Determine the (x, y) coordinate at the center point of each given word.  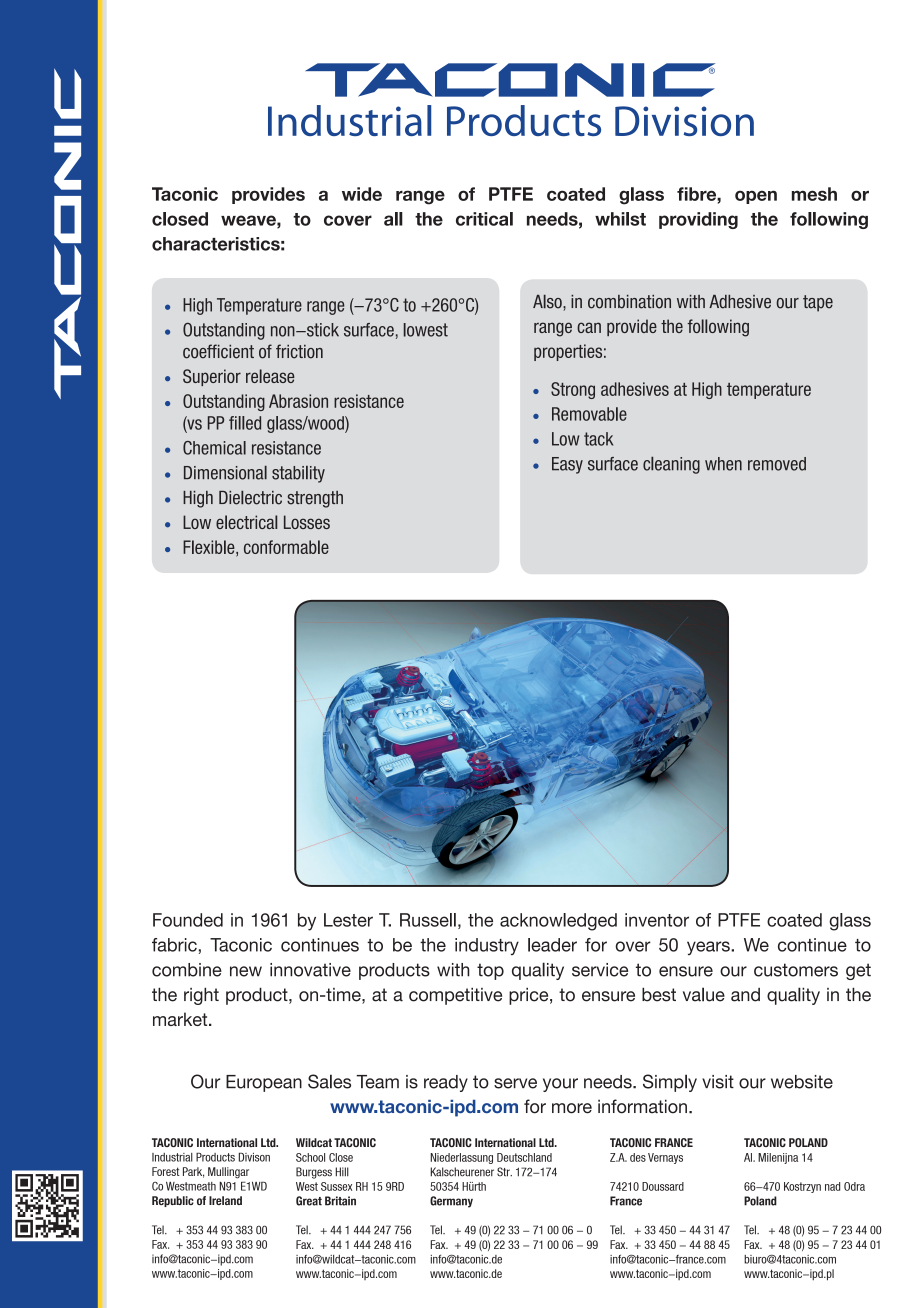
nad (832, 1186)
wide (362, 194)
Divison (254, 1157)
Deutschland (524, 1157)
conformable (286, 547)
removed (777, 464)
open (756, 197)
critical (484, 219)
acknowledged (558, 922)
